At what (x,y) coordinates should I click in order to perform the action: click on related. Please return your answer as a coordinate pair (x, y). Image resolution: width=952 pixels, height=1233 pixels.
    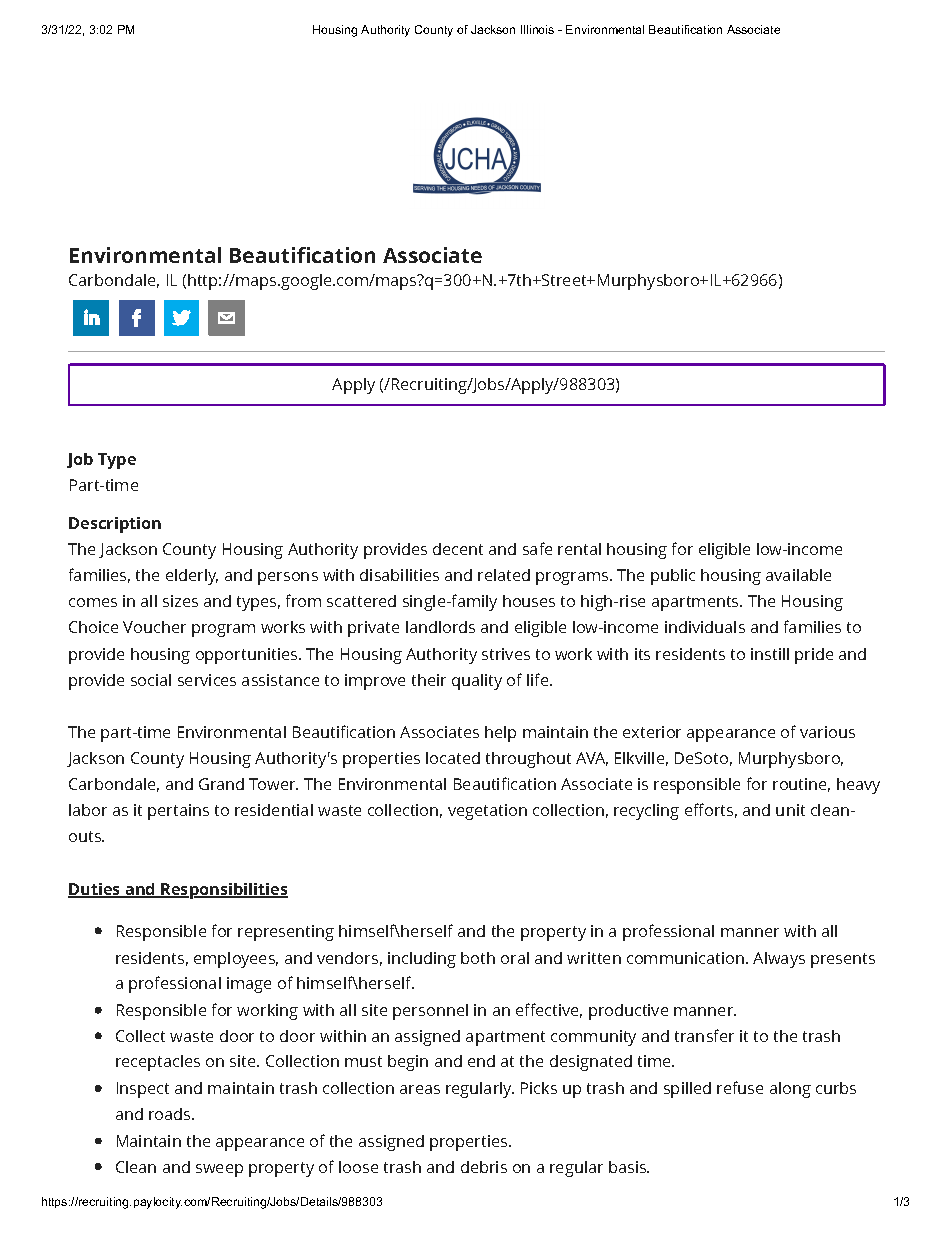
    Looking at the image, I should click on (504, 575).
